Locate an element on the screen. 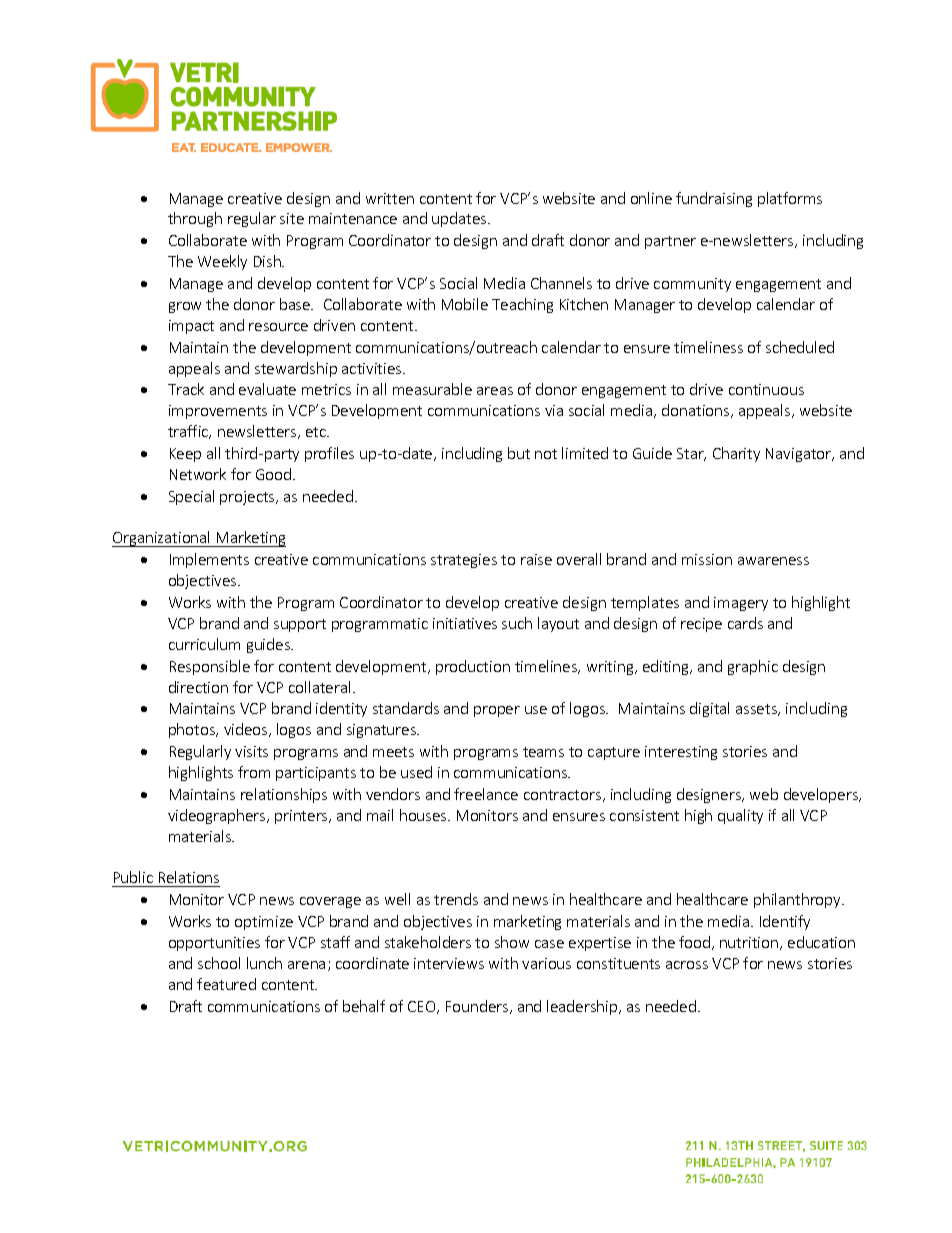 Image resolution: width=952 pixels, height=1233 pixels. through is located at coordinates (195, 219).
